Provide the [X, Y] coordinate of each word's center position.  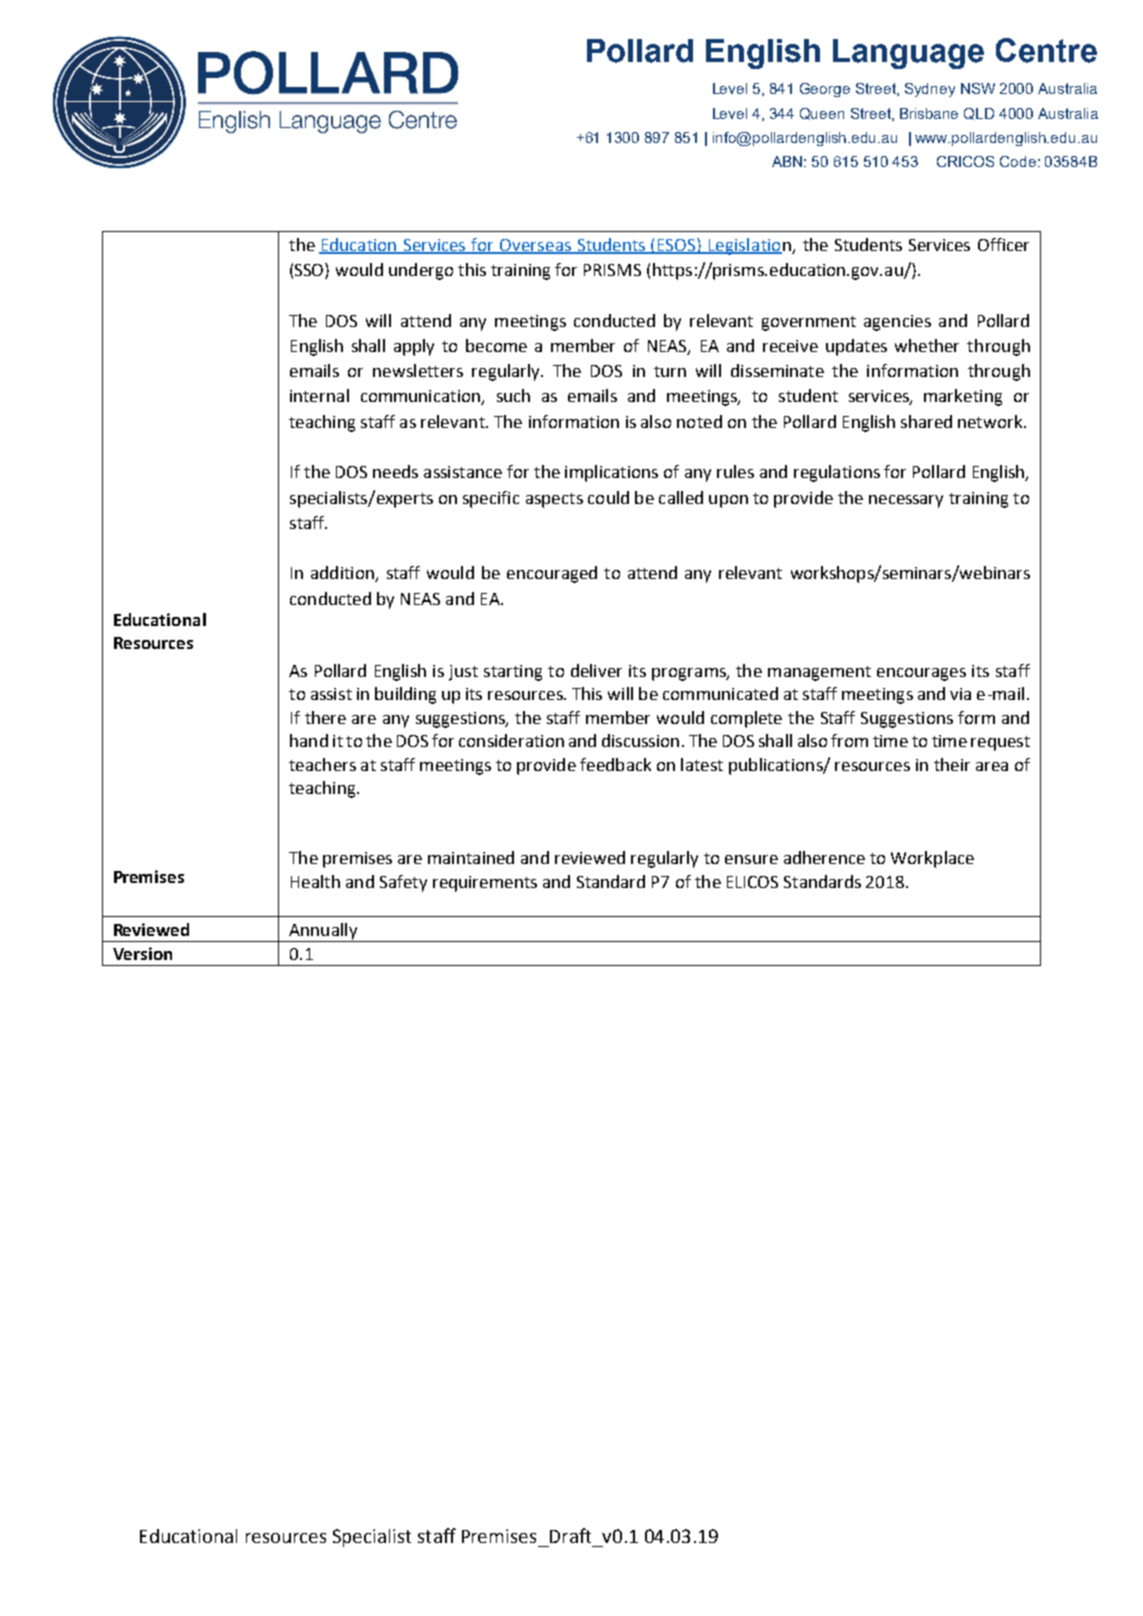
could [608, 497]
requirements [485, 884]
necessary [906, 501]
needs [395, 471]
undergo [421, 271]
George [825, 90]
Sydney [930, 90]
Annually [323, 931]
